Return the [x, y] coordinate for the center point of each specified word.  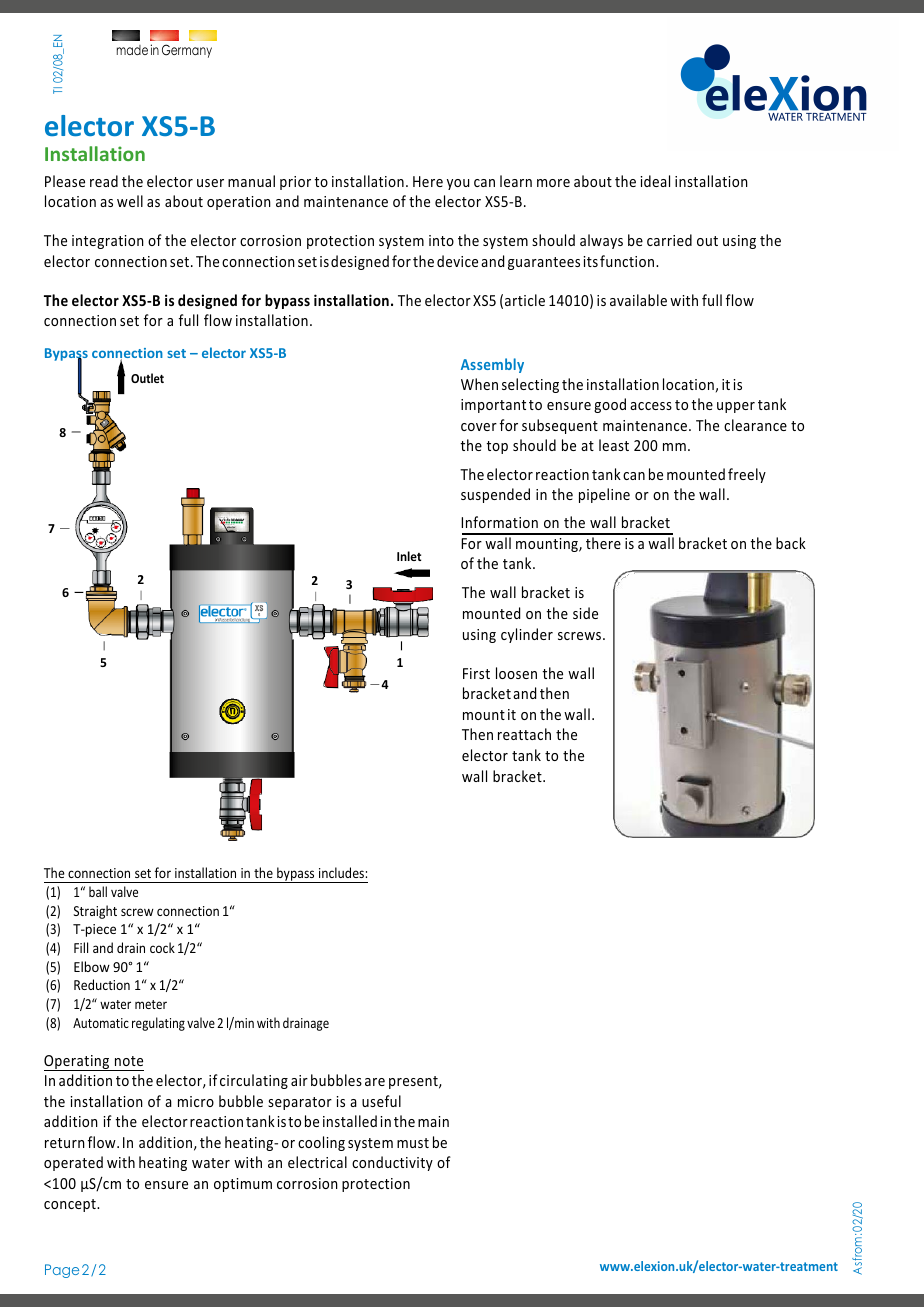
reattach [524, 734]
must [413, 1143]
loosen [516, 673]
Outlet [147, 378]
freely [747, 475]
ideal [655, 181]
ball [98, 891]
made [132, 50]
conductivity [392, 1163]
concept [71, 1205]
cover [479, 427]
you [458, 184]
